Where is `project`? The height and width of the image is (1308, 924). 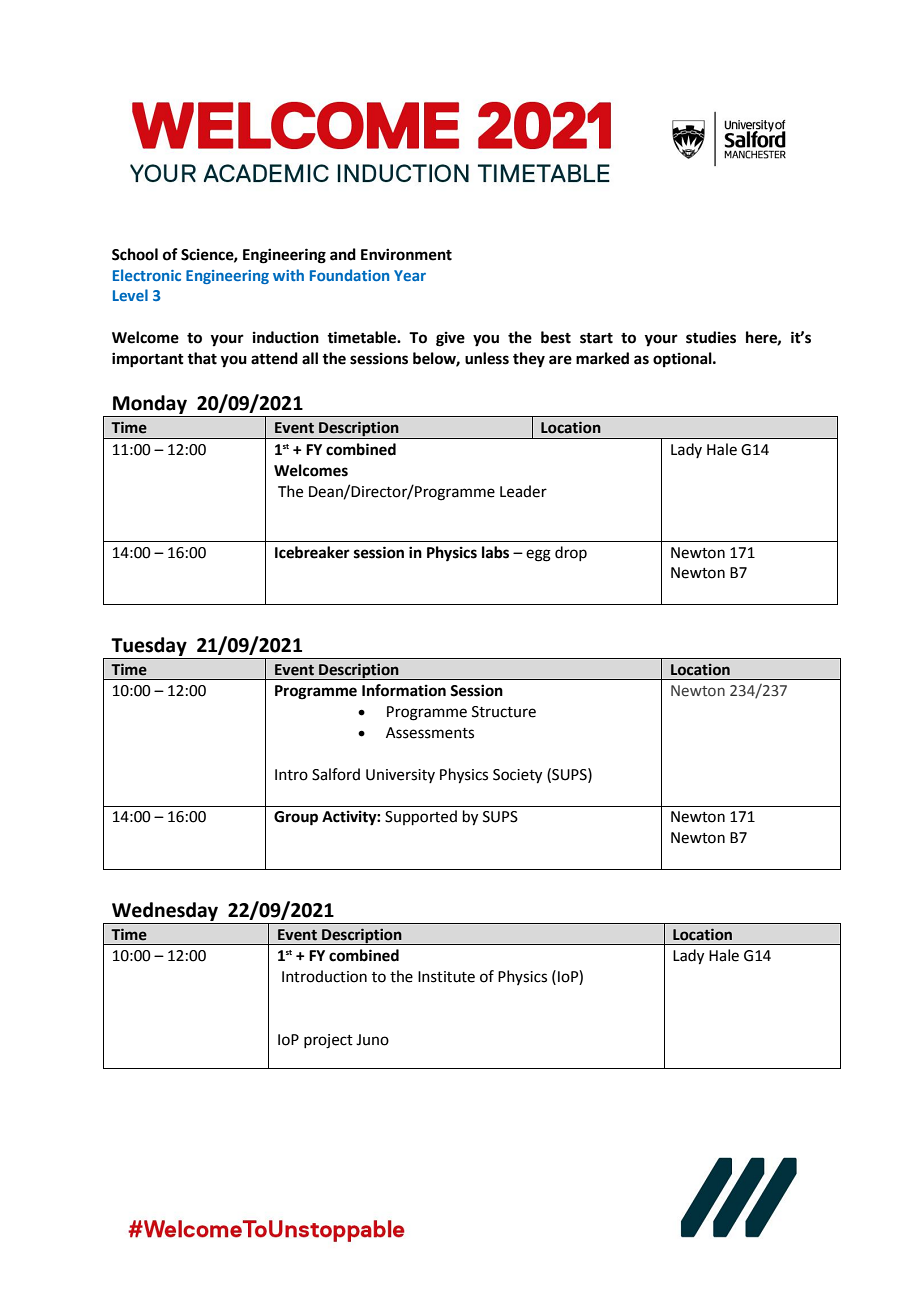
project is located at coordinates (328, 1041).
